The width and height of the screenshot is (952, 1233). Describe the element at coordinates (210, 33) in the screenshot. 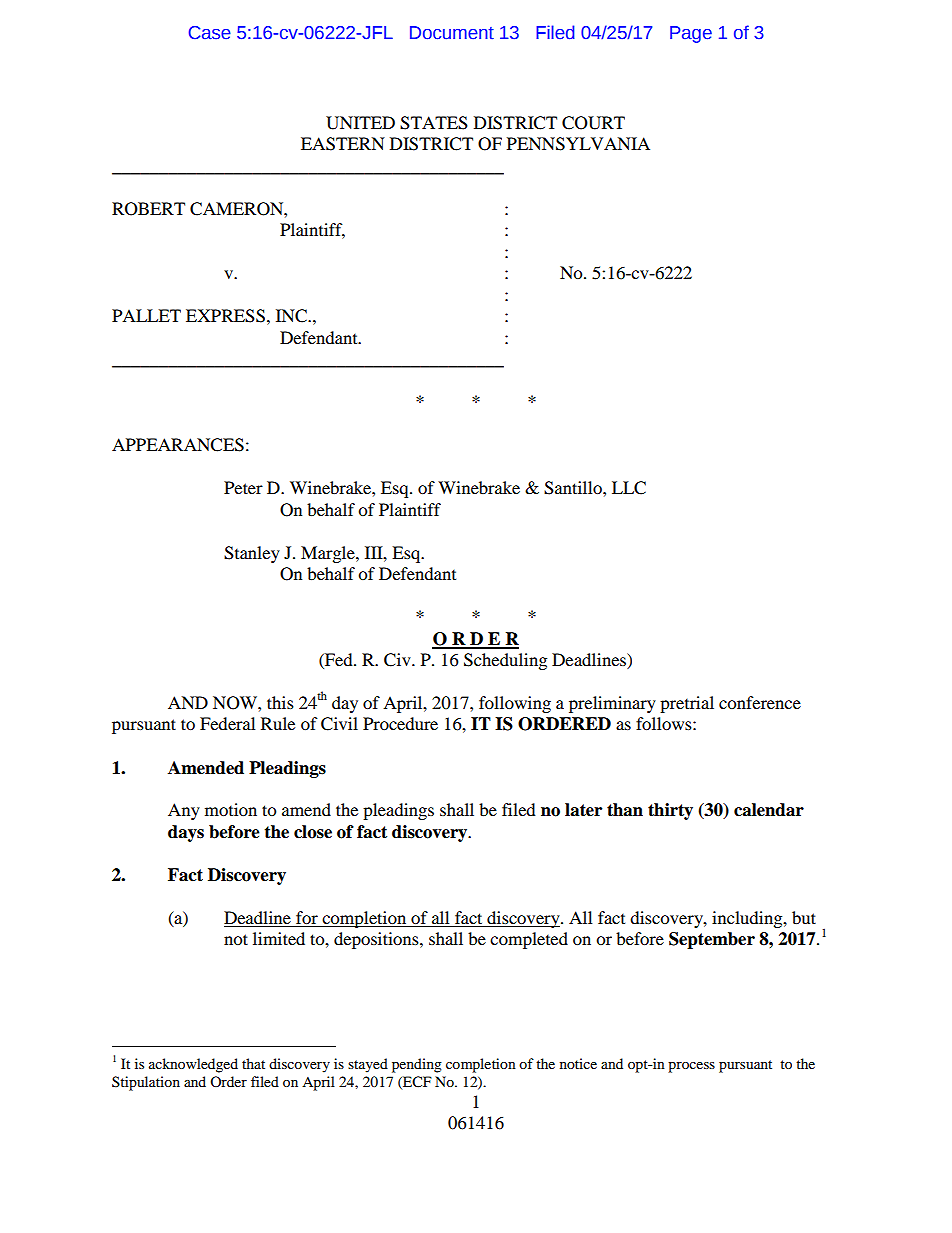

I see `Case` at that location.
